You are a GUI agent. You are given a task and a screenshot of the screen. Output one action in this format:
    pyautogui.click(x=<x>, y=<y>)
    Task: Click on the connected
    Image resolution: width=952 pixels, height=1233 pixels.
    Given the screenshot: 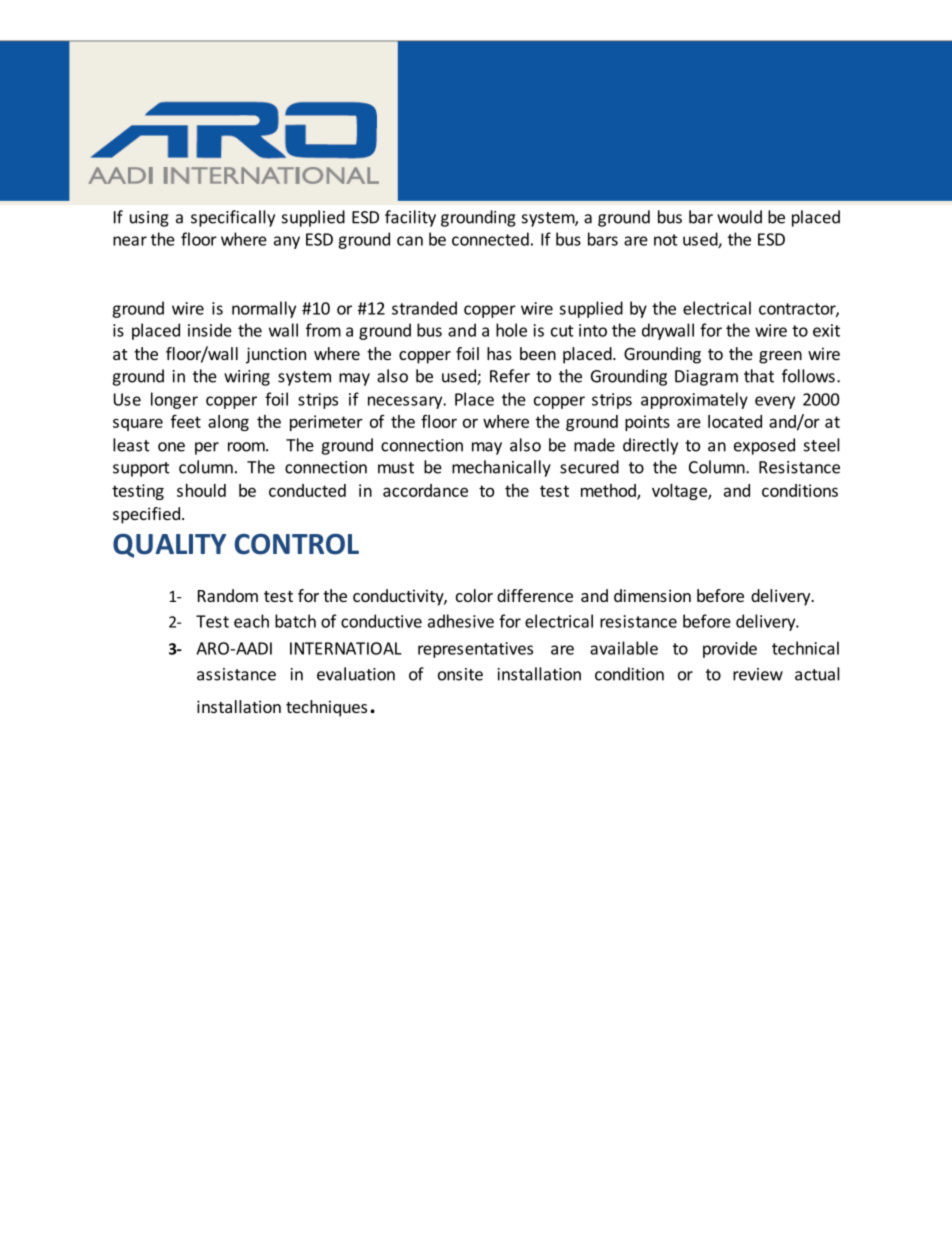 What is the action you would take?
    pyautogui.click(x=490, y=239)
